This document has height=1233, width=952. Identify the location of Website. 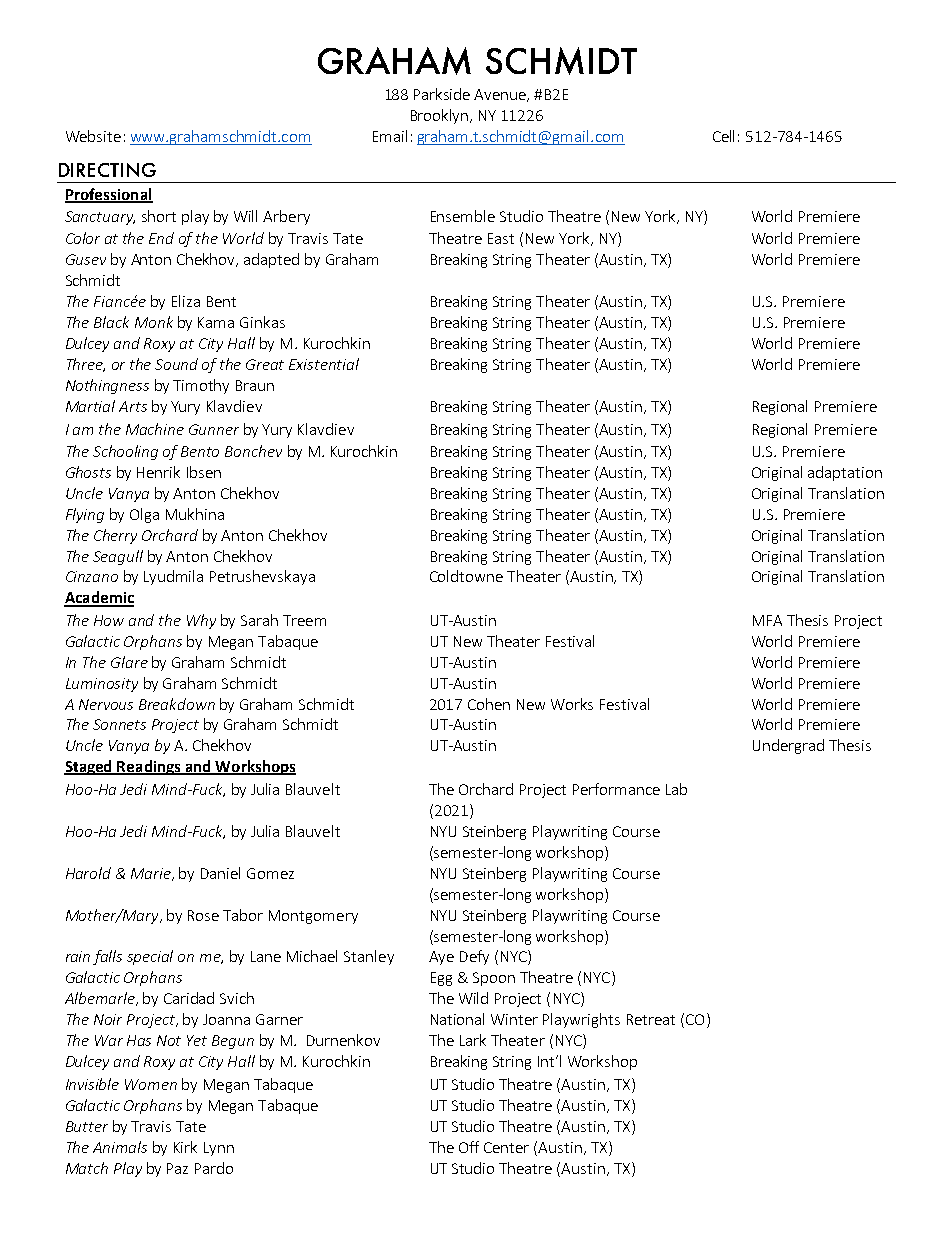
(93, 136).
